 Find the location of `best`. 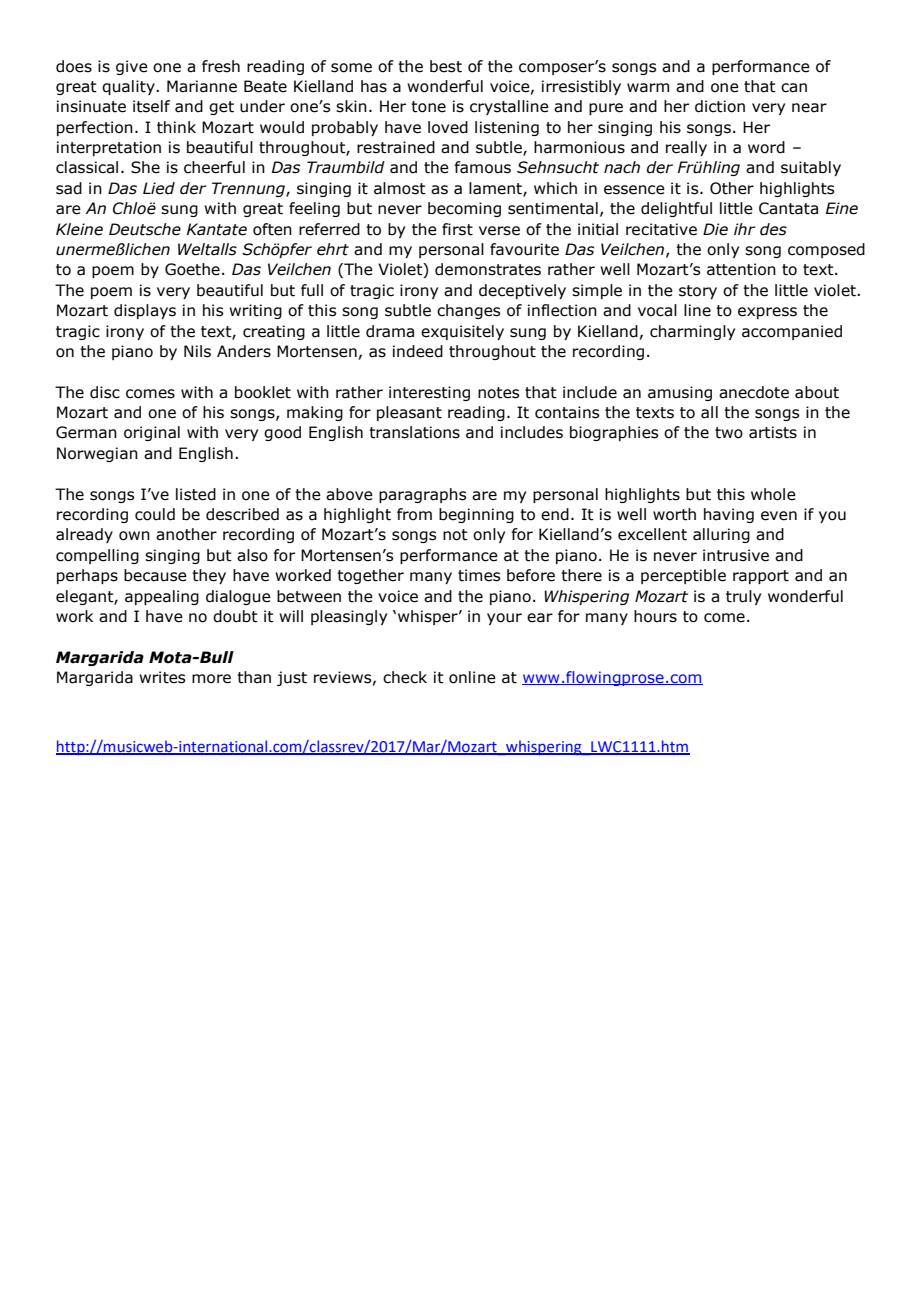

best is located at coordinates (446, 66).
